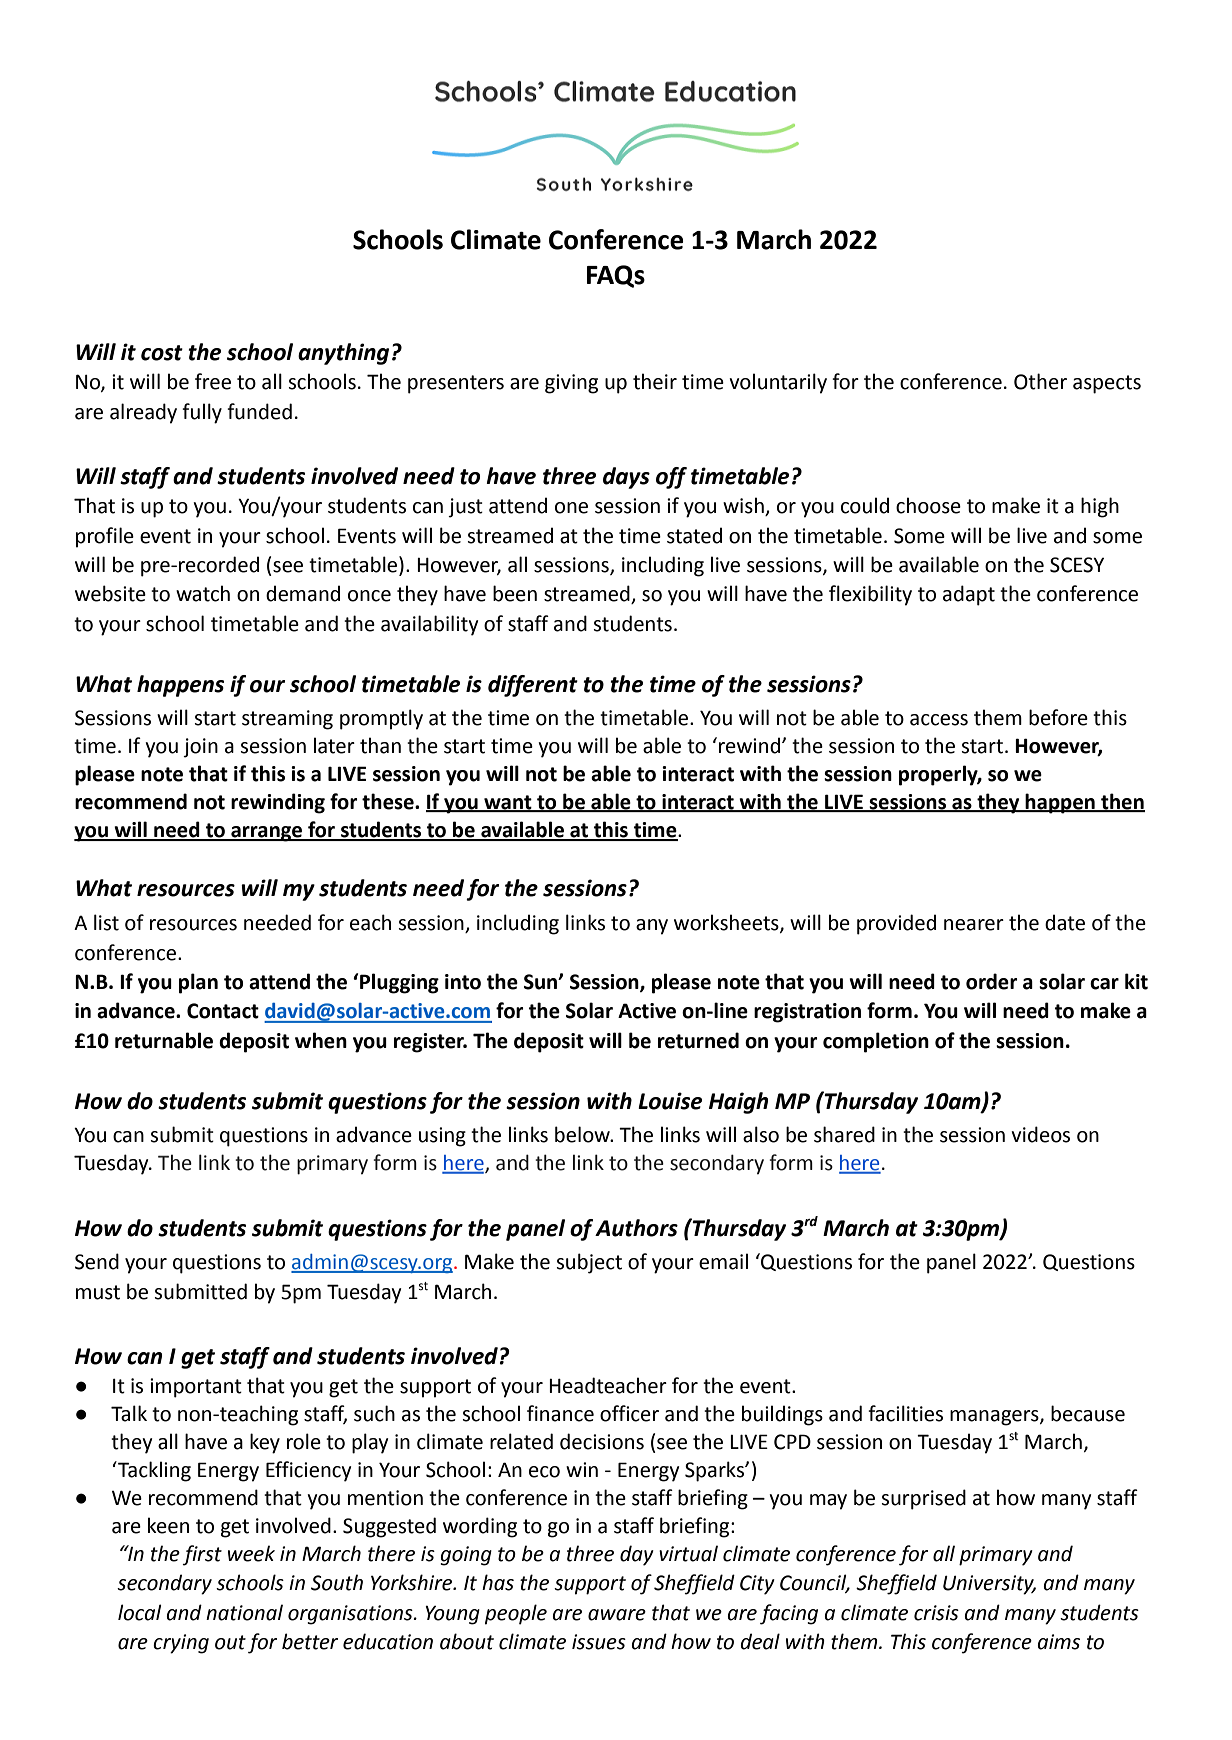  I want to click on must, so click(98, 1292).
